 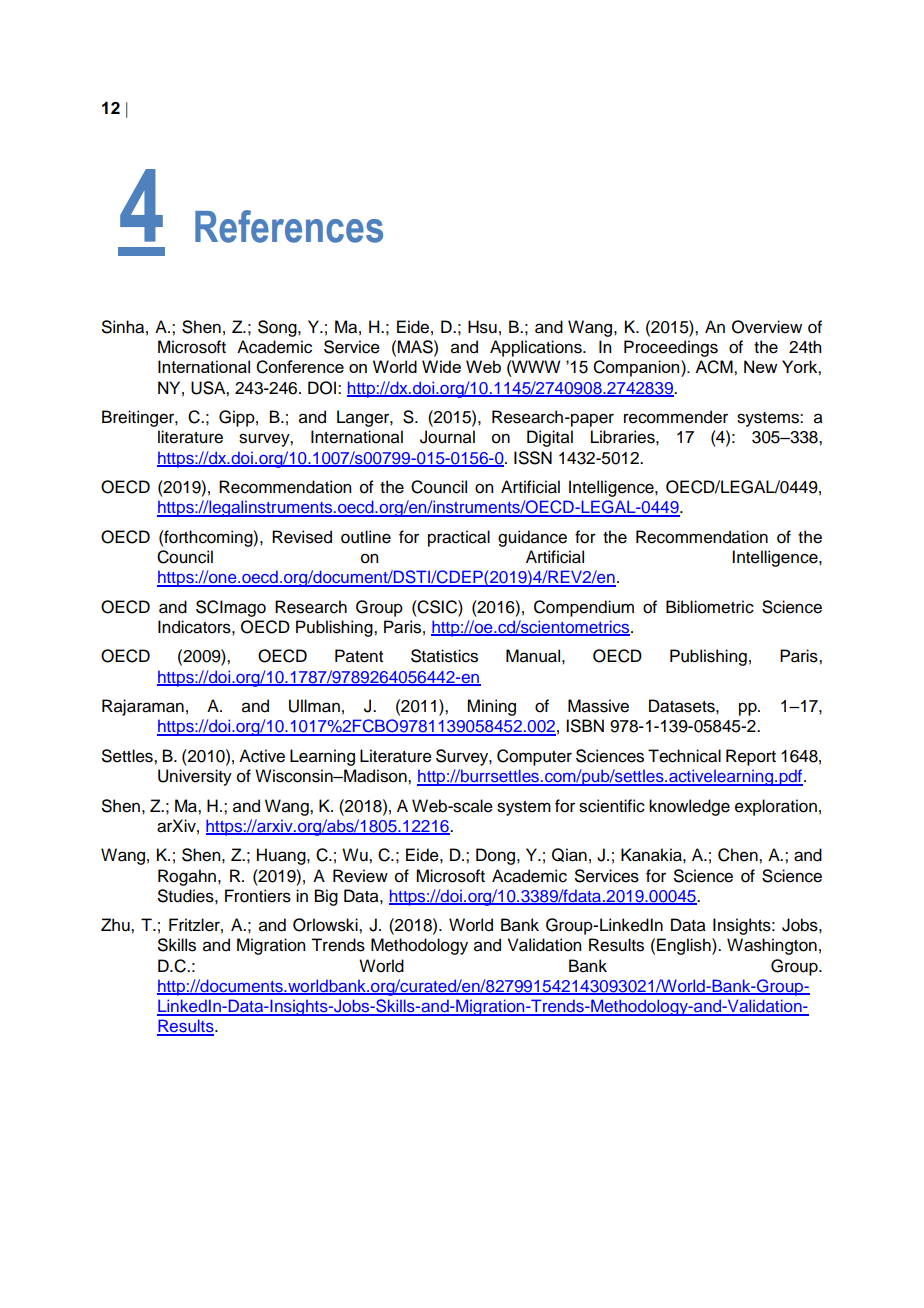 What do you see at coordinates (598, 706) in the document?
I see `Massive` at bounding box center [598, 706].
